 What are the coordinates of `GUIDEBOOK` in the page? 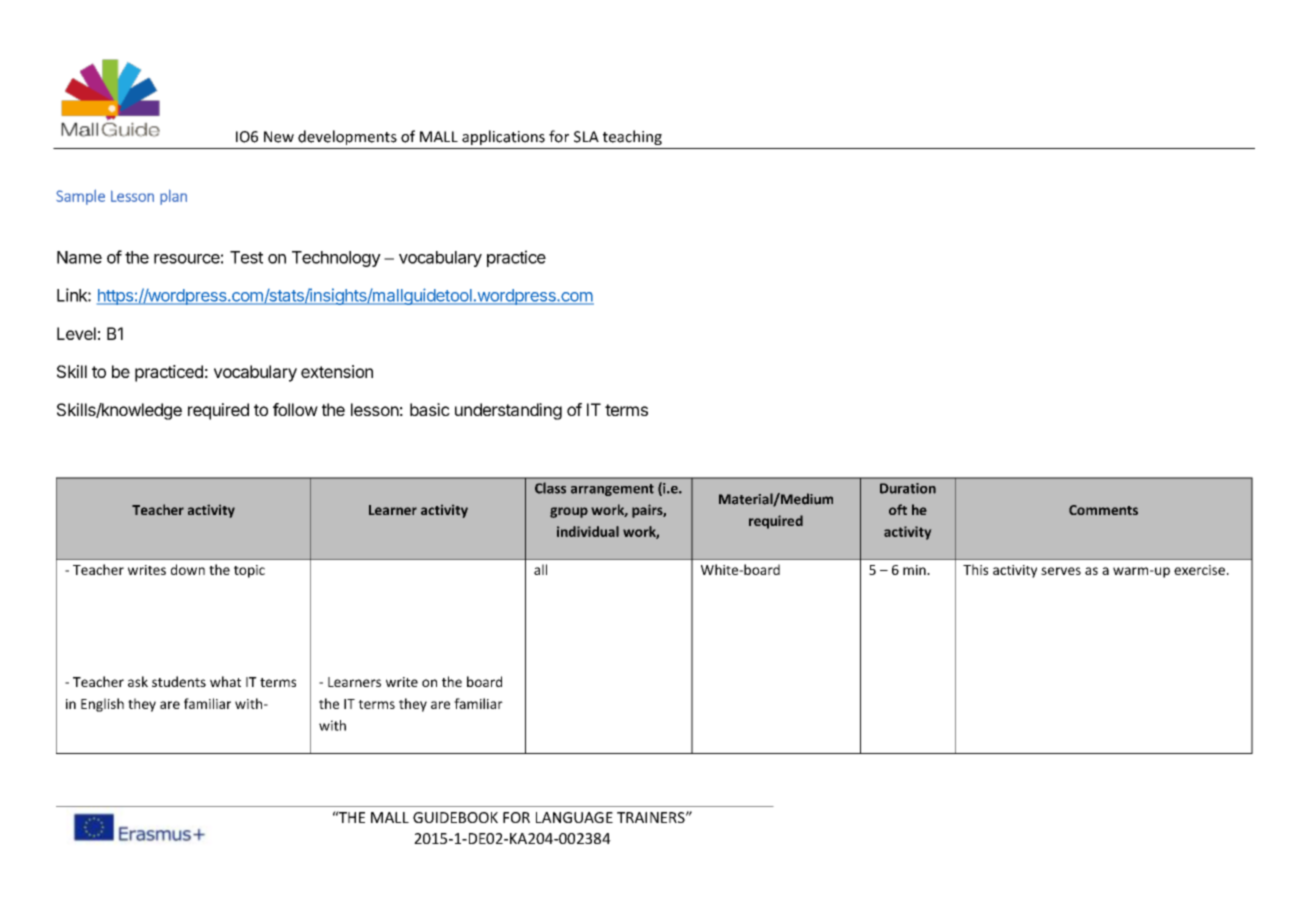 It's located at (455, 817).
